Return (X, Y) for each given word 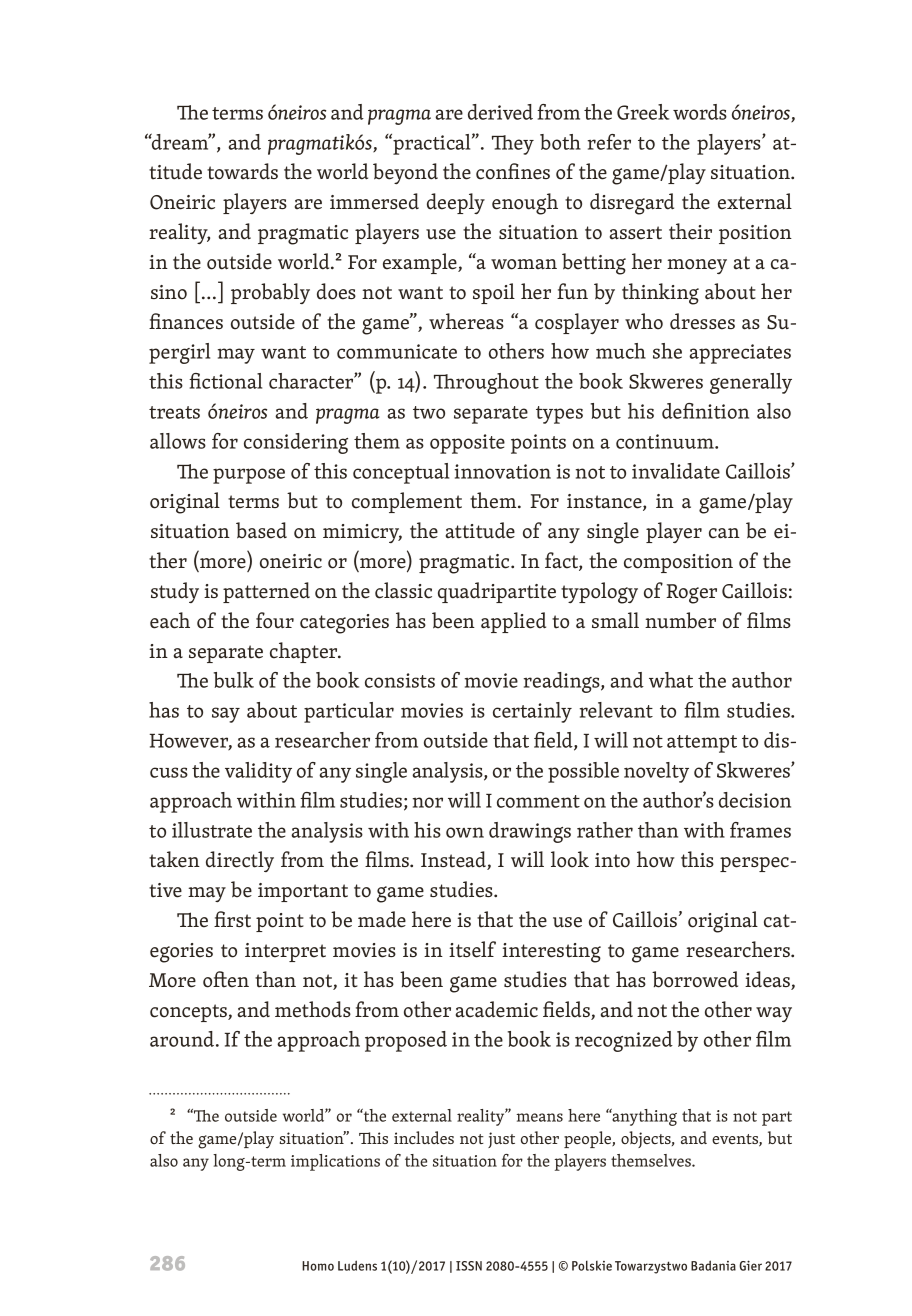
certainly (532, 712)
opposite (467, 444)
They (513, 145)
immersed (374, 201)
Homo (318, 1266)
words (700, 112)
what (671, 680)
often (226, 979)
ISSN (469, 1266)
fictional (225, 381)
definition (705, 411)
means (539, 1117)
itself (472, 949)
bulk (234, 680)
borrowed (695, 979)
